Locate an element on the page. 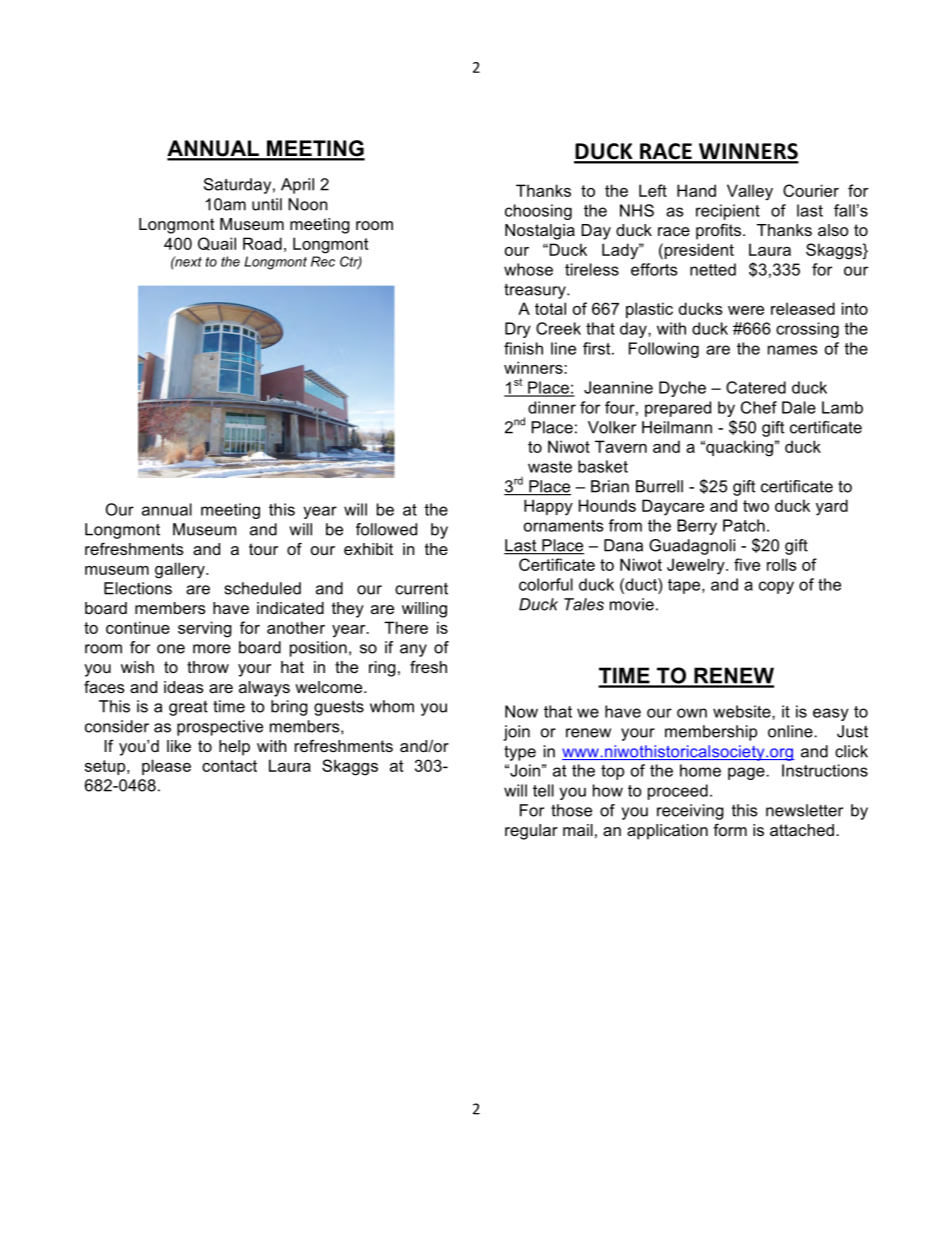  website is located at coordinates (743, 711).
